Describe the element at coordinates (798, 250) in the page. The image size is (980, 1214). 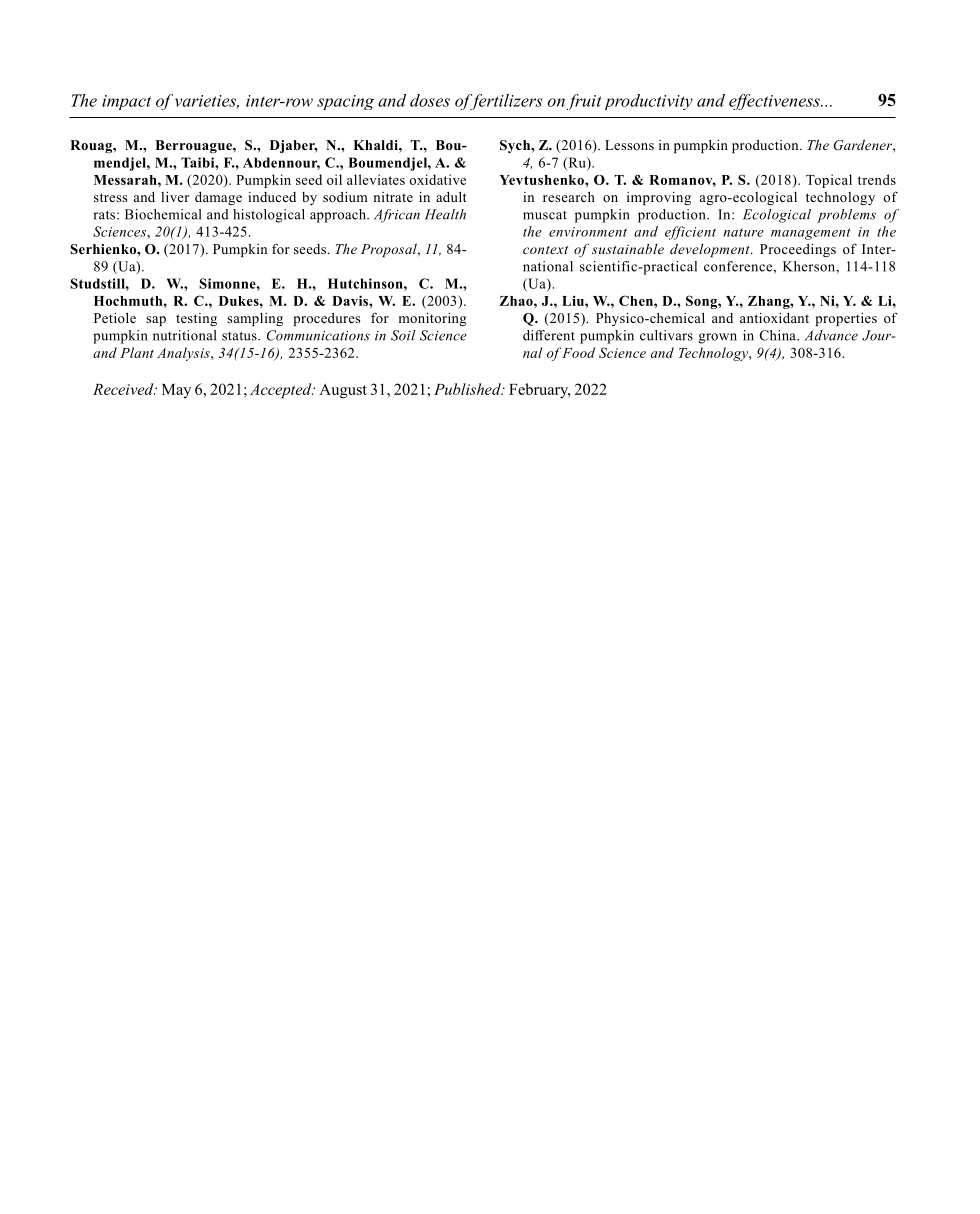
I see `Proceedings` at that location.
